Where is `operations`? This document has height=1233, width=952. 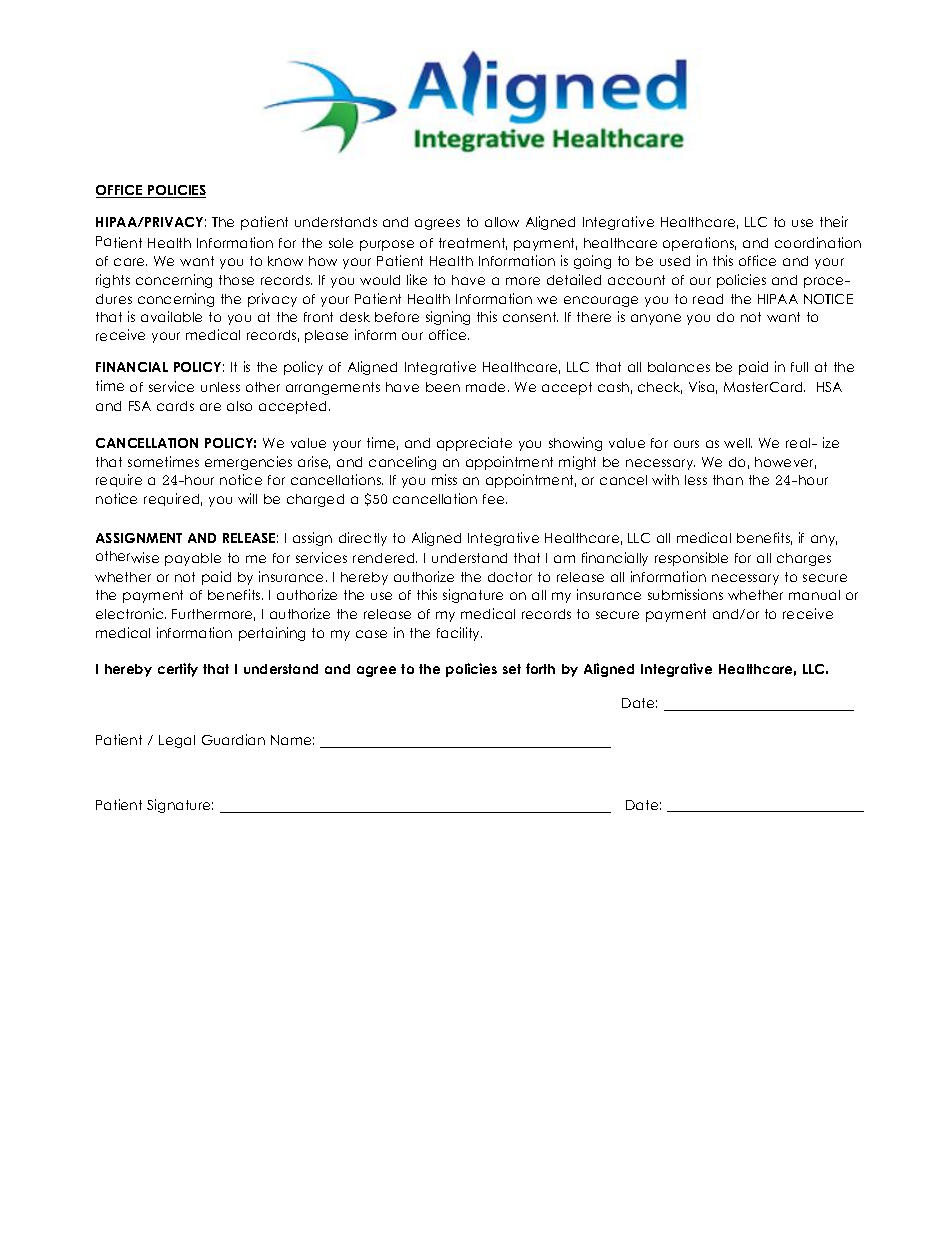 operations is located at coordinates (699, 244).
